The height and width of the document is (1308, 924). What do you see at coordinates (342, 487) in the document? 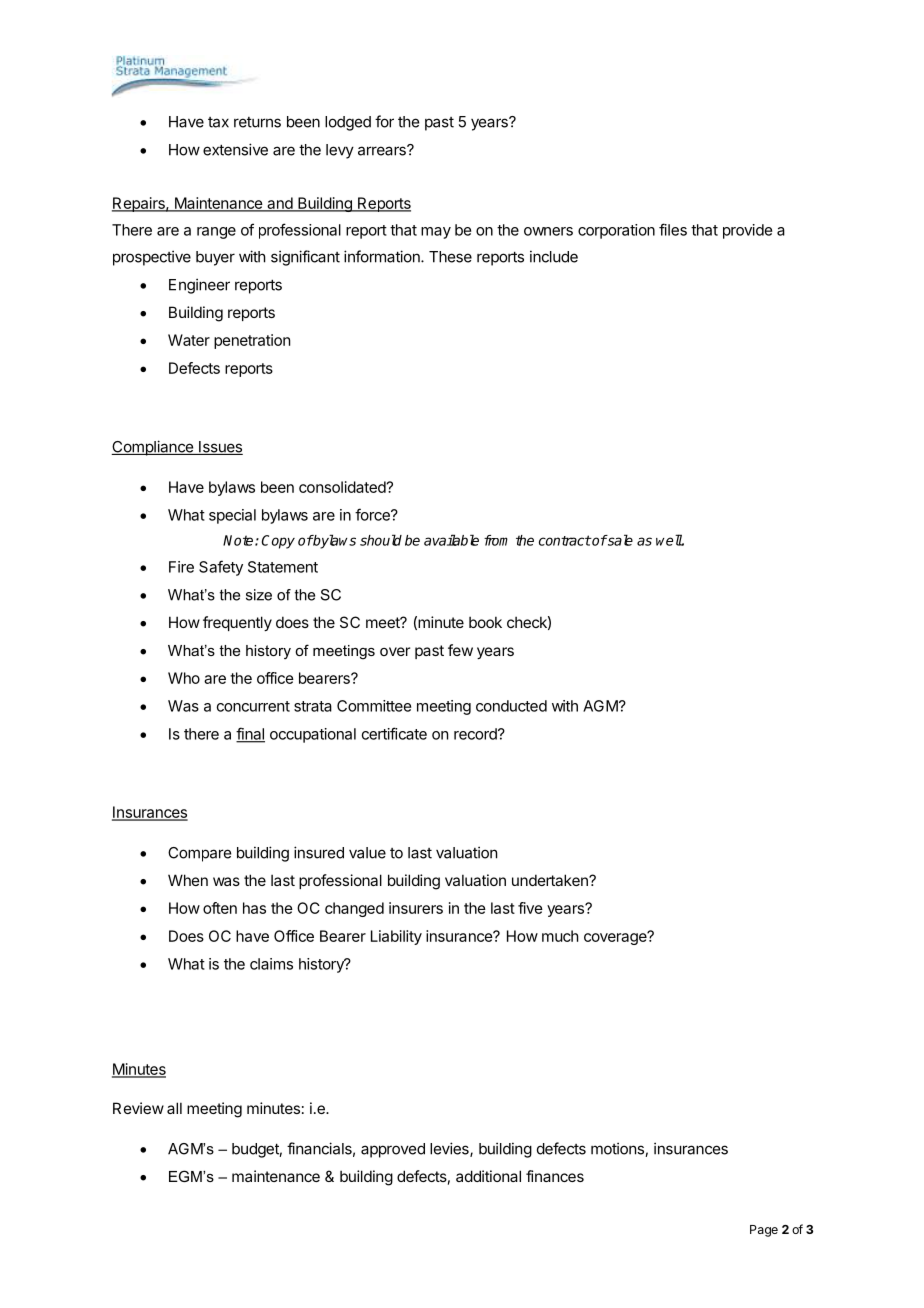
I see `consolidated` at bounding box center [342, 487].
